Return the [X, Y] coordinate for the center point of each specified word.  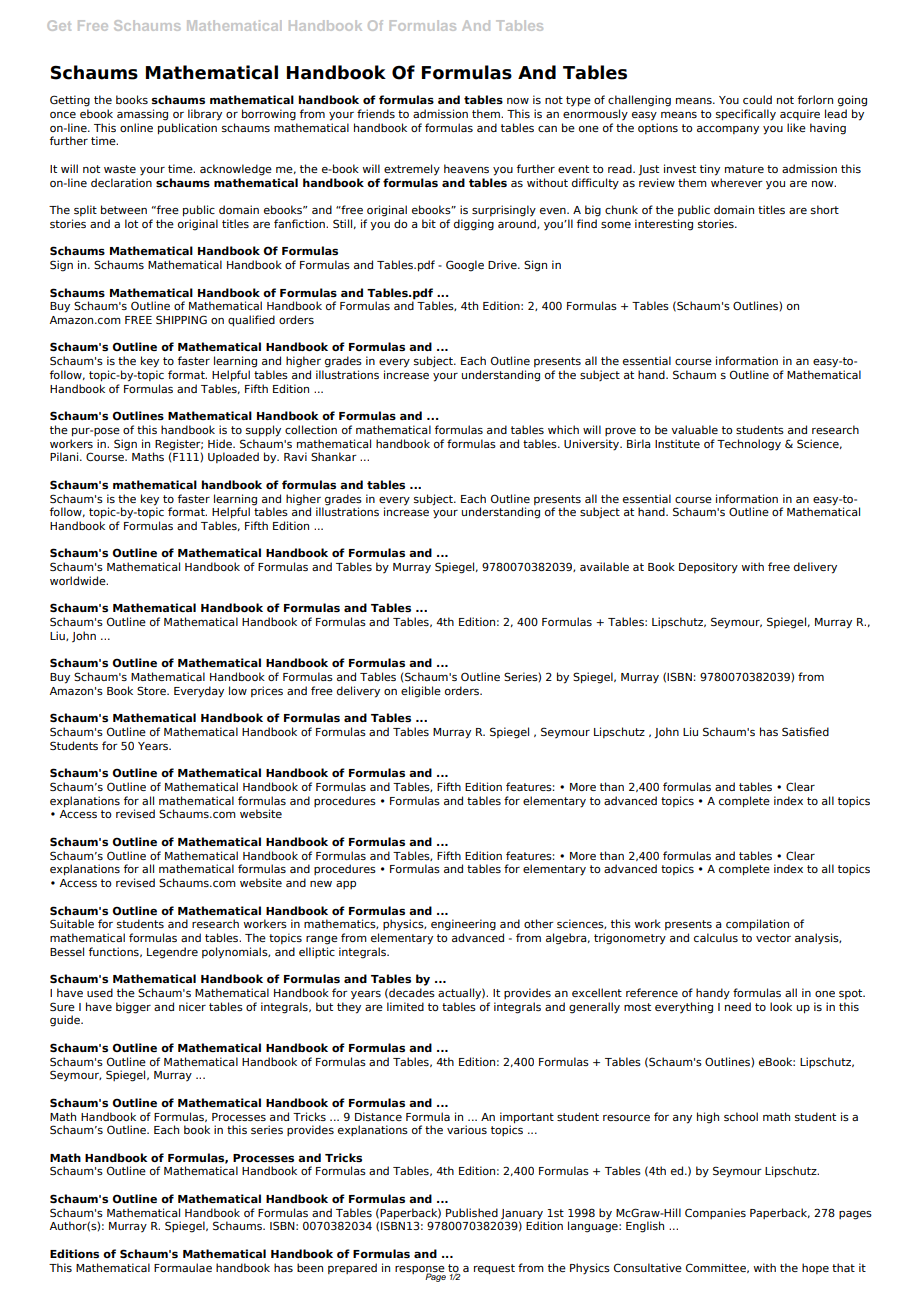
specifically [746, 115]
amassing [142, 115]
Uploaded [233, 457]
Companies [715, 1213]
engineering [463, 925]
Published [472, 1212]
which [563, 429]
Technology [749, 445]
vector [773, 938]
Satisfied [805, 731]
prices [267, 691]
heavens [466, 168]
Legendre [172, 953]
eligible [421, 692]
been [310, 1267]
